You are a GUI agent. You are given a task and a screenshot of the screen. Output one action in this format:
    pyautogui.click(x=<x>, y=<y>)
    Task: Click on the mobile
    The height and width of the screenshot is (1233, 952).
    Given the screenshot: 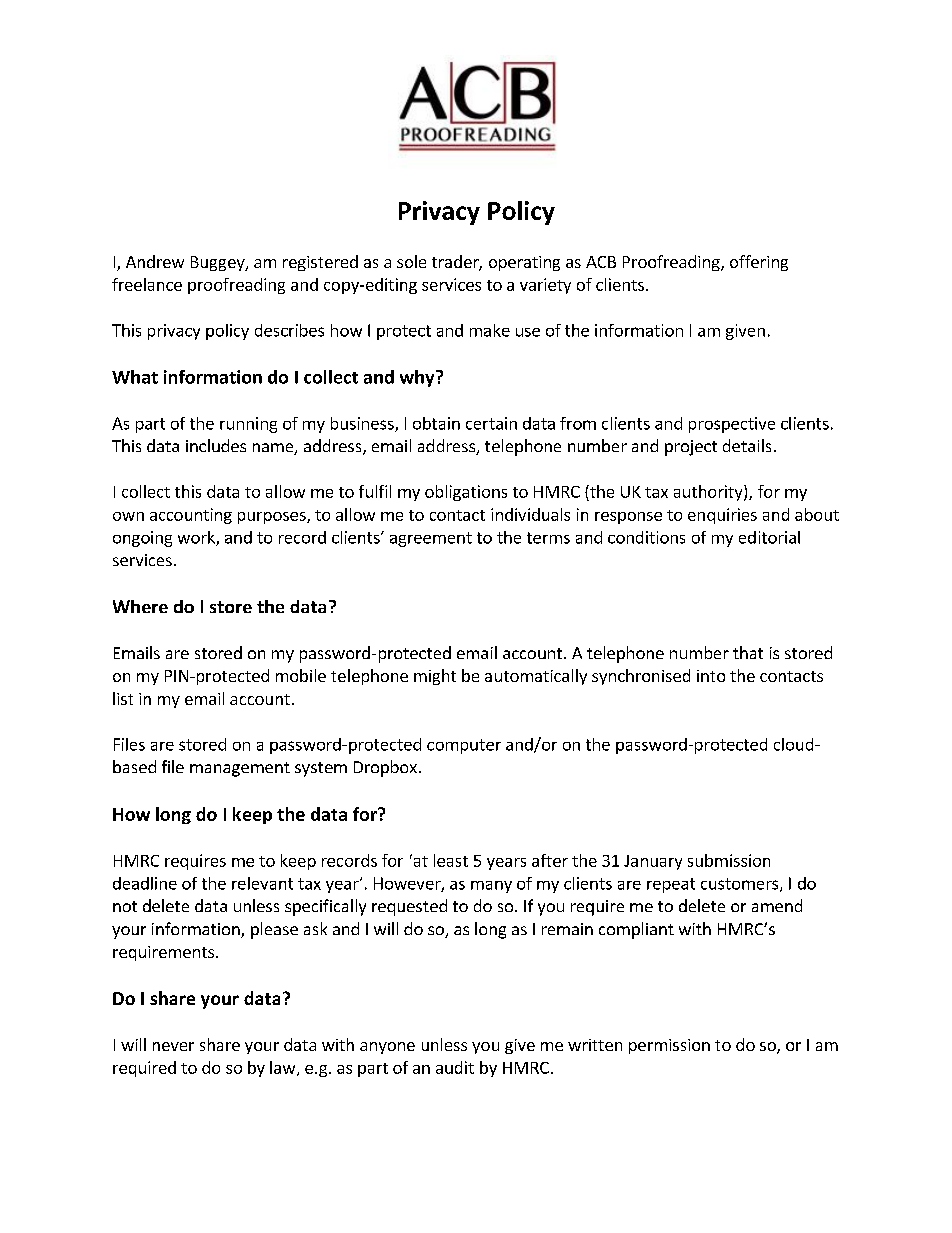 What is the action you would take?
    pyautogui.click(x=301, y=675)
